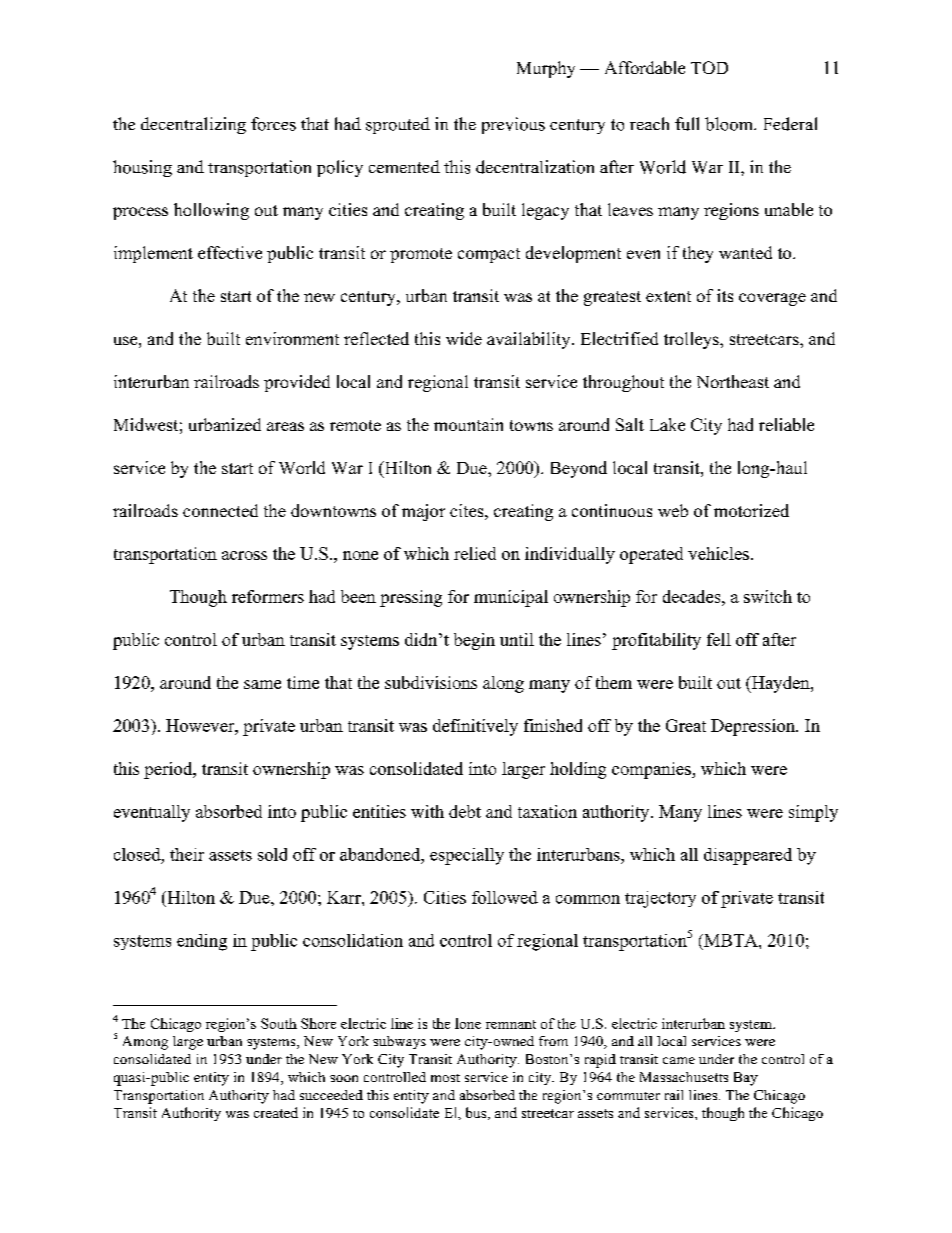 Image resolution: width=952 pixels, height=1233 pixels. What do you see at coordinates (511, 598) in the screenshot?
I see `municipal` at bounding box center [511, 598].
